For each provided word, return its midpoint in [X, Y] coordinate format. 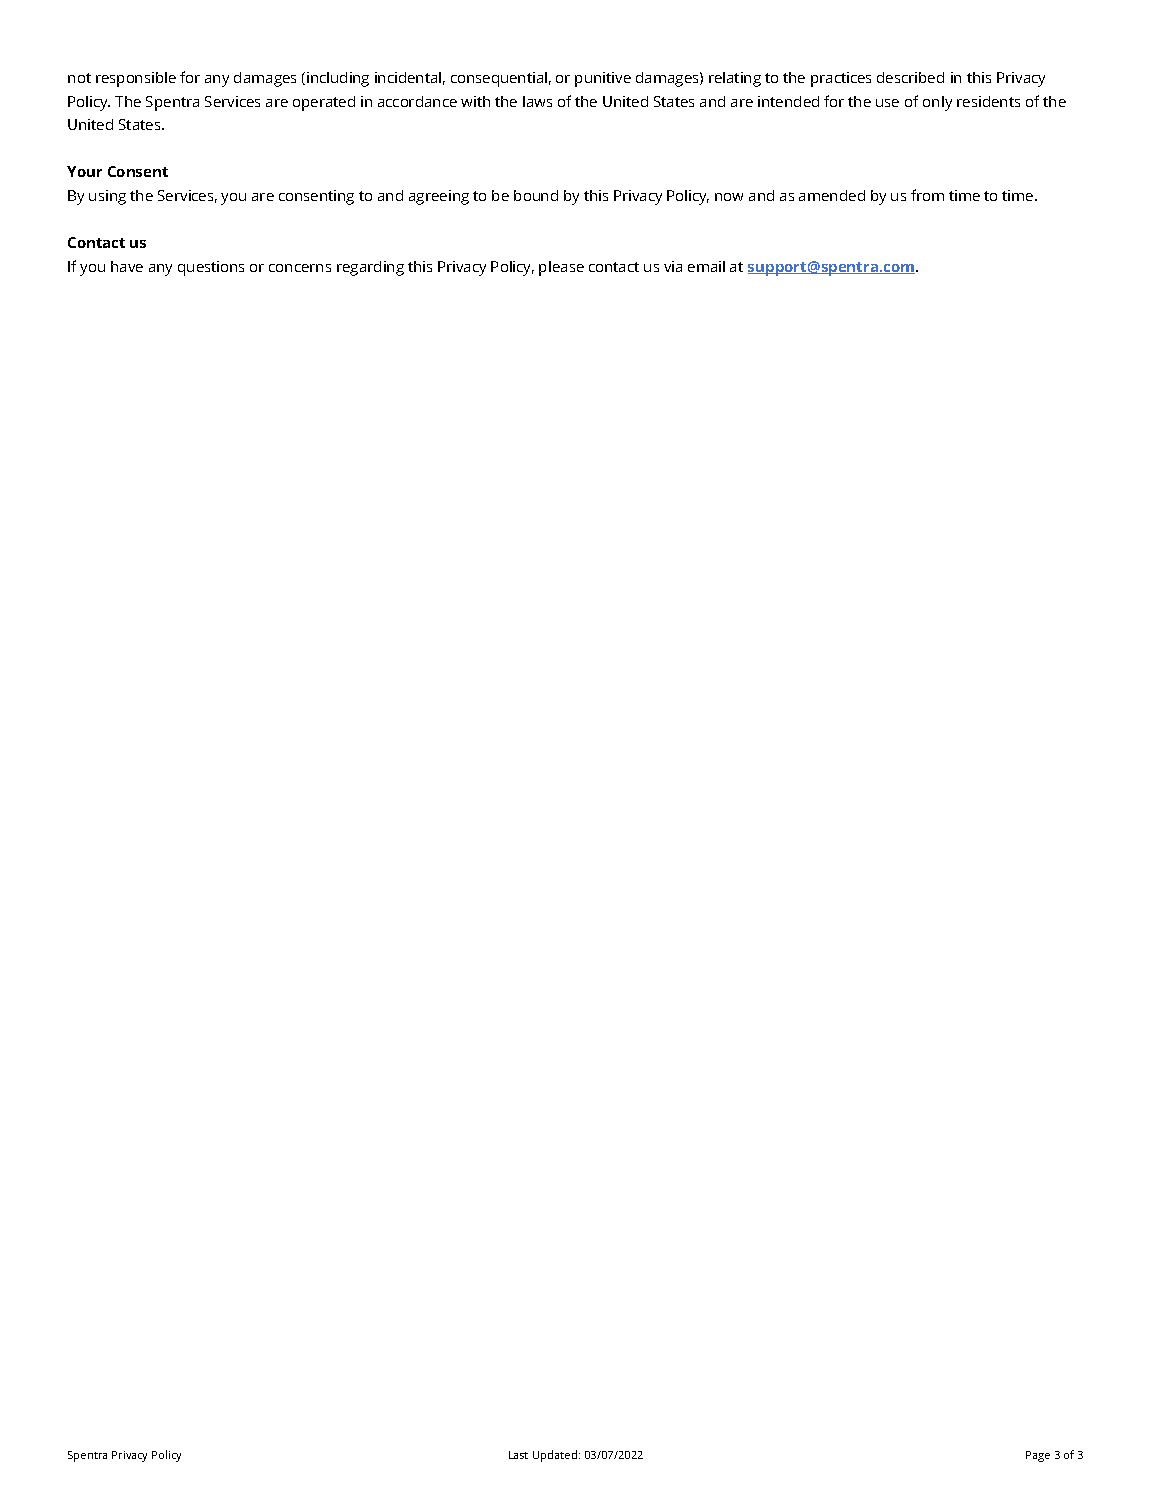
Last [518, 1455]
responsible [136, 79]
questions [211, 268]
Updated [556, 1456]
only [937, 103]
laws [537, 101]
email [706, 266]
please [561, 268]
